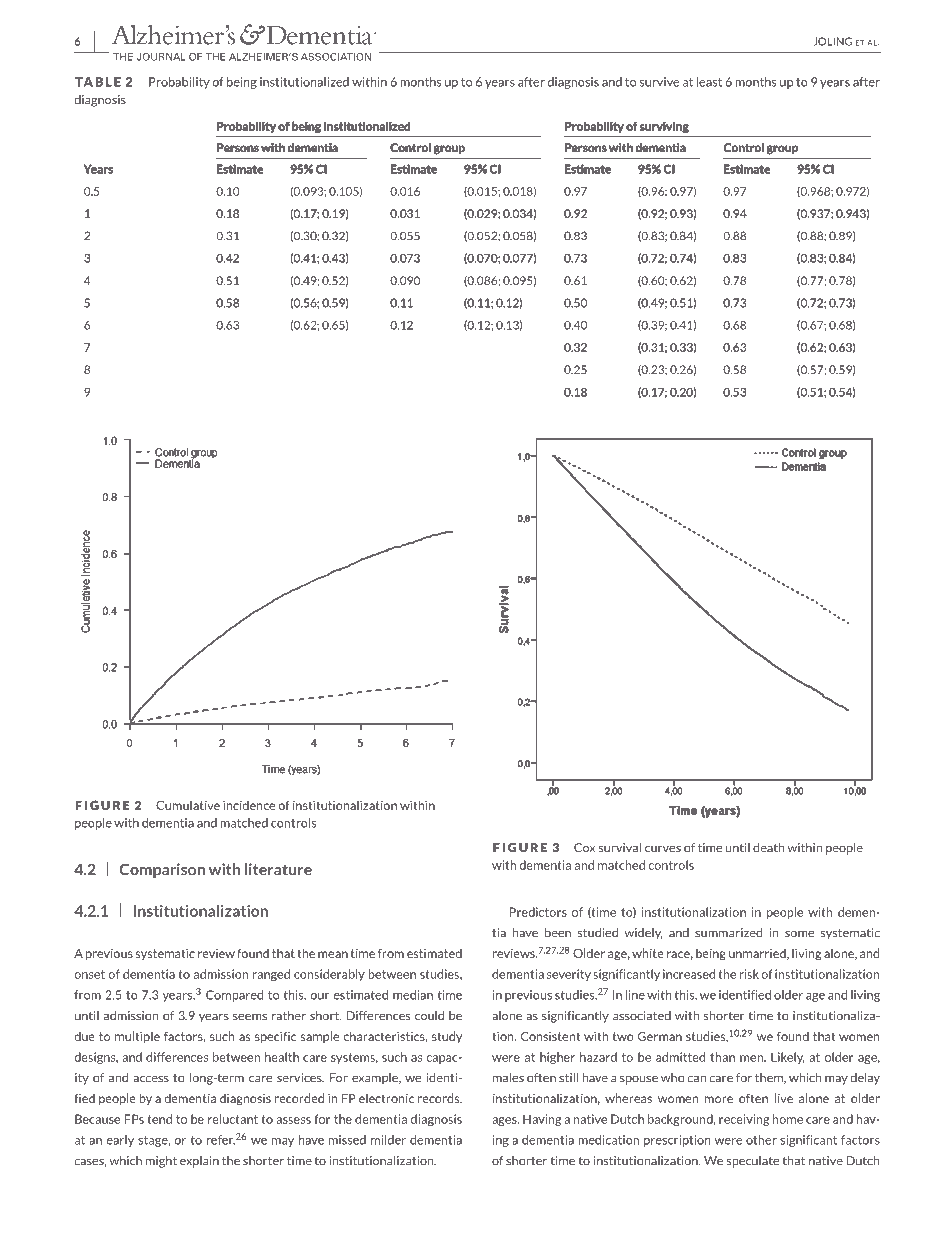 The width and height of the screenshot is (952, 1251). I want to click on least, so click(709, 82).
